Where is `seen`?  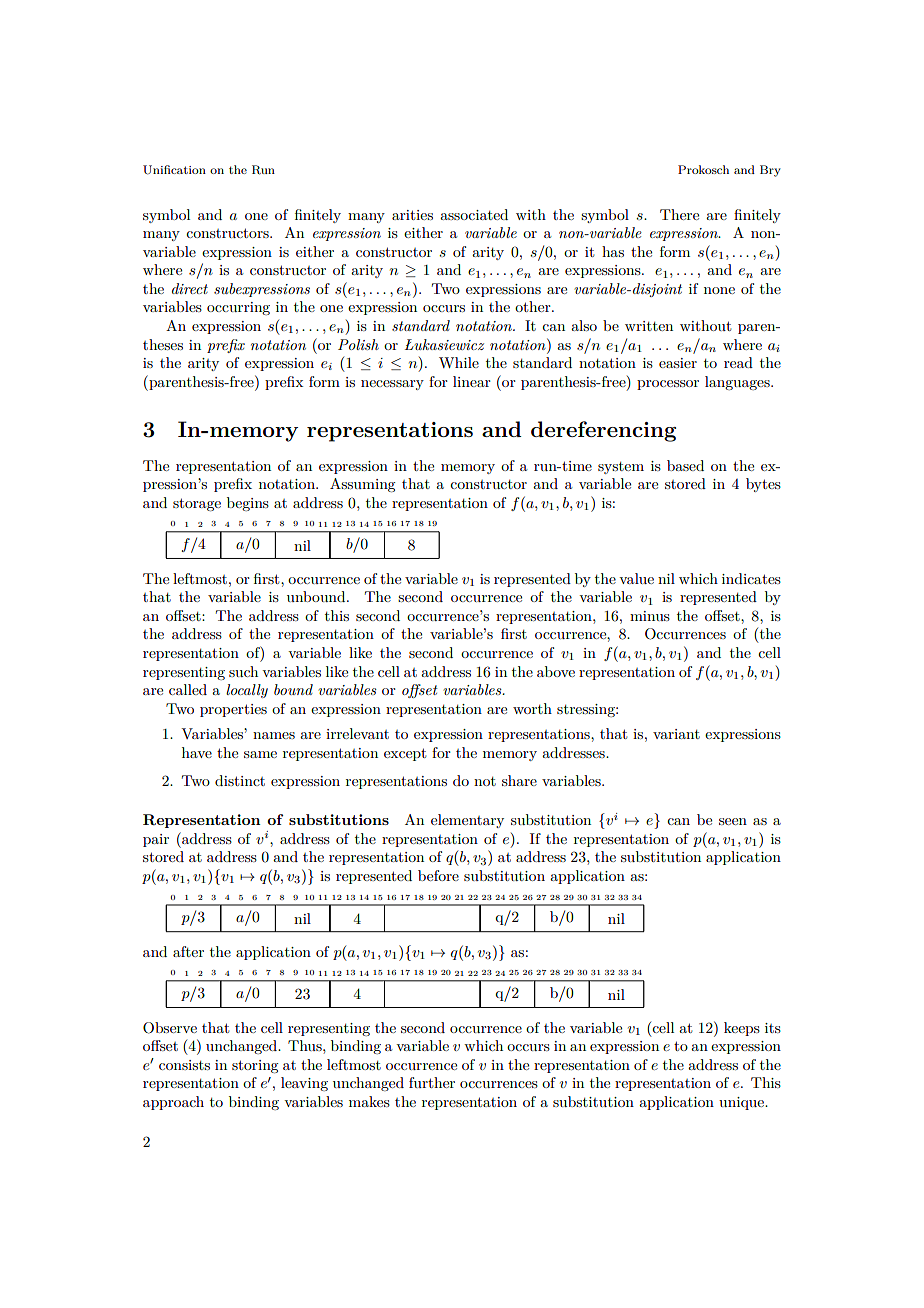
seen is located at coordinates (733, 821).
